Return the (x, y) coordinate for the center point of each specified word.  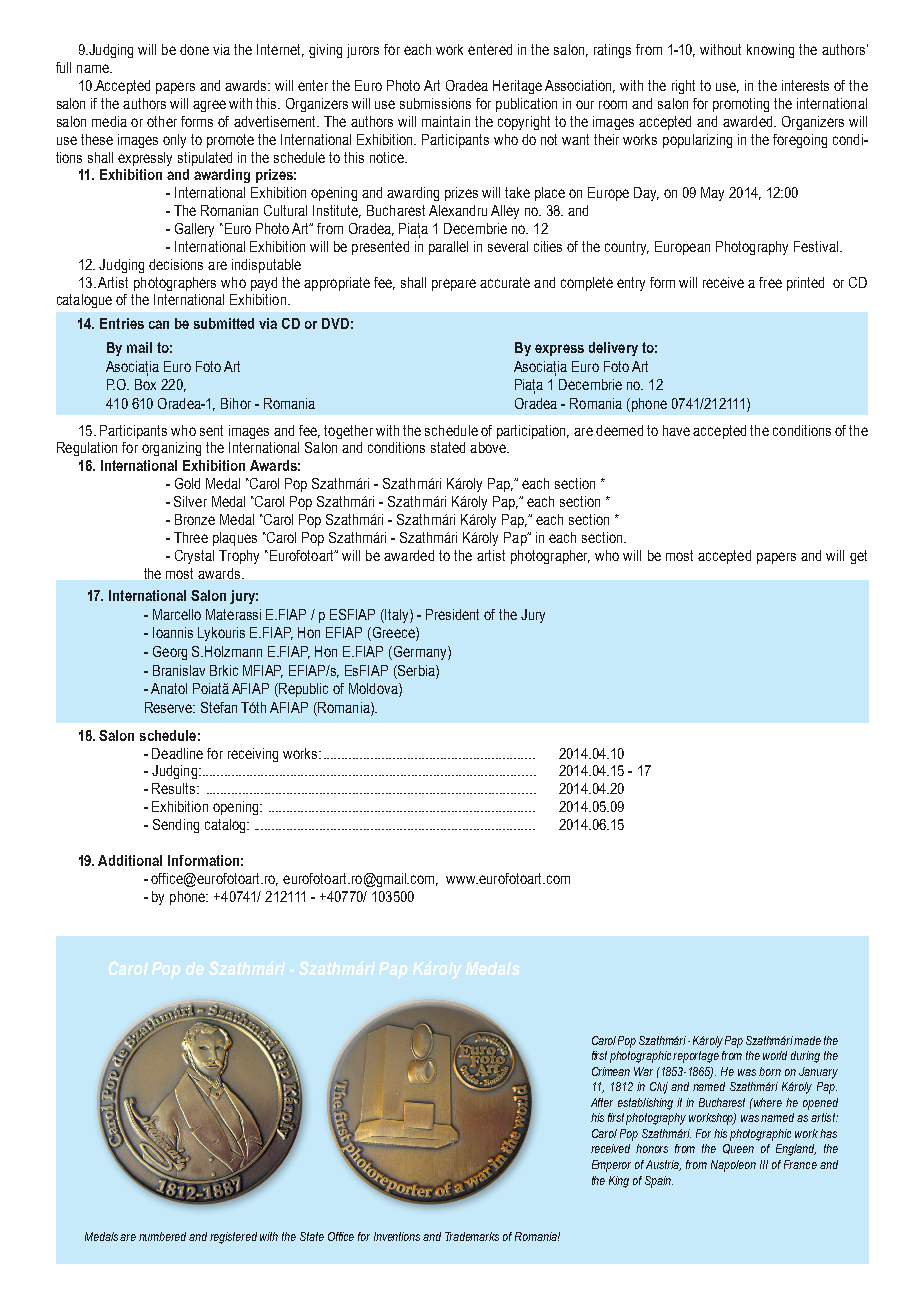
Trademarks (472, 1236)
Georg (170, 653)
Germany (420, 653)
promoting (741, 105)
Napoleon (733, 1166)
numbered (164, 1236)
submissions (435, 103)
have (676, 430)
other (162, 121)
